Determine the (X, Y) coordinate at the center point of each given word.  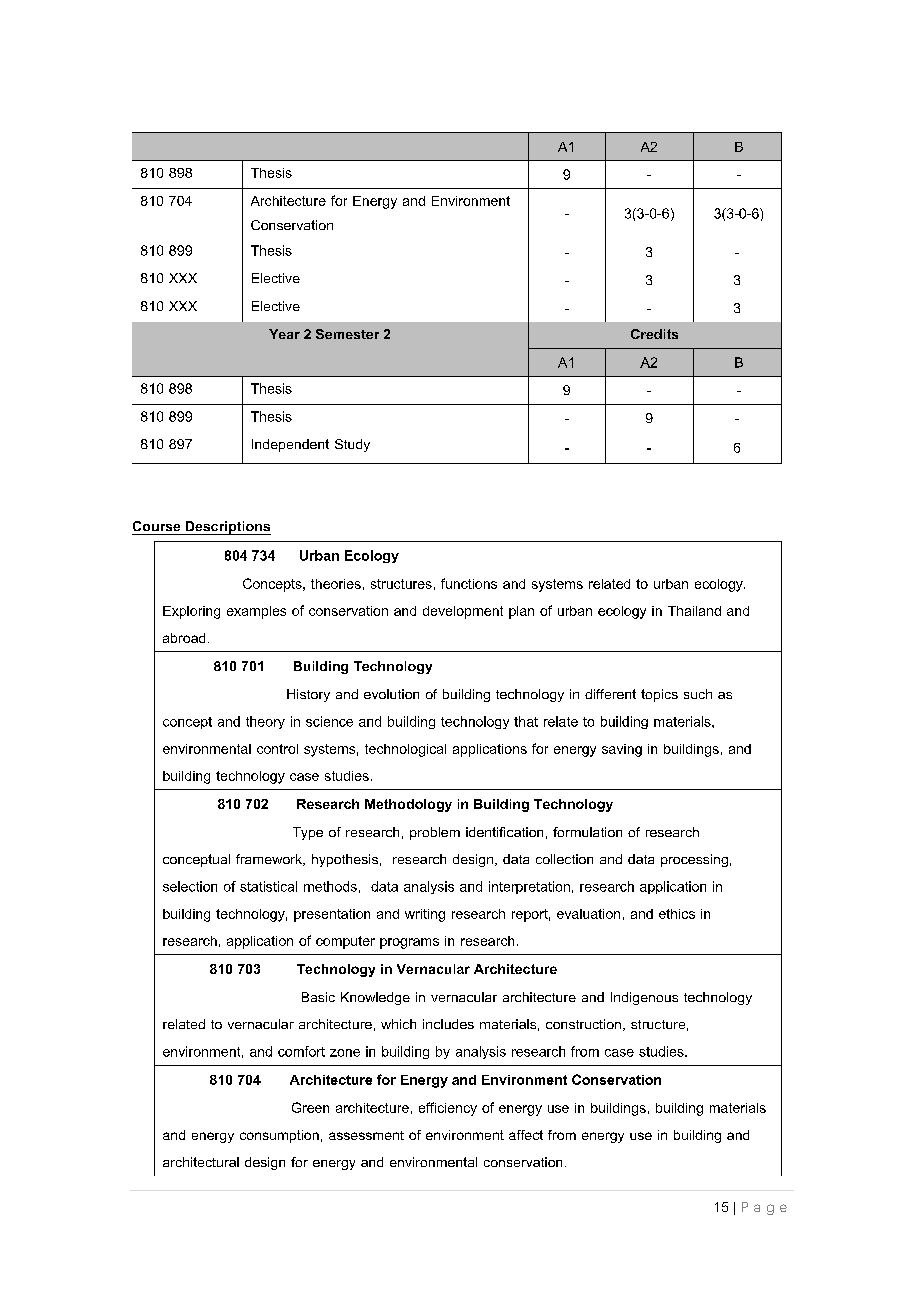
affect (526, 1135)
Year (284, 334)
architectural (201, 1162)
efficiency (448, 1109)
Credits (654, 334)
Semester (347, 334)
